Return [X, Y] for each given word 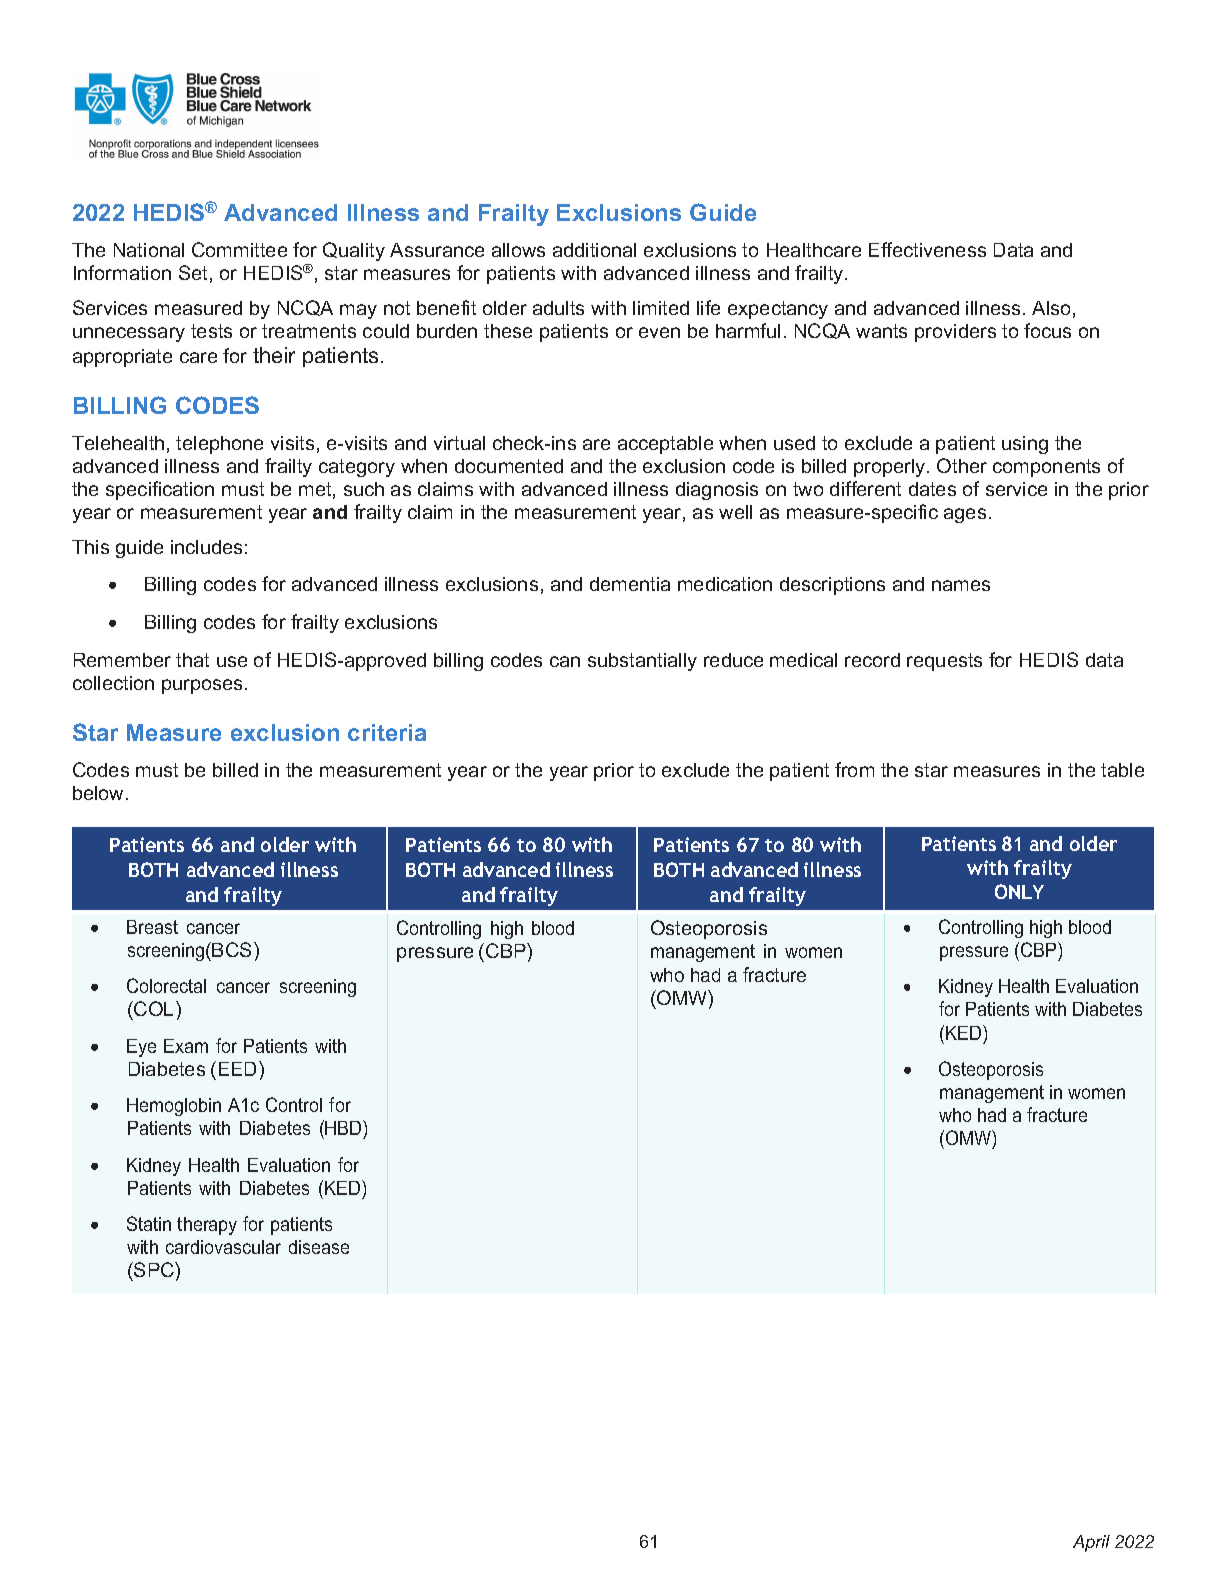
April [1091, 1543]
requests [944, 662]
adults [558, 308]
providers [955, 333]
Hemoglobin [174, 1107]
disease [319, 1247]
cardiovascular [223, 1247]
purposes [204, 686]
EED [239, 1068]
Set [193, 272]
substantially [642, 662]
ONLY [1019, 891]
